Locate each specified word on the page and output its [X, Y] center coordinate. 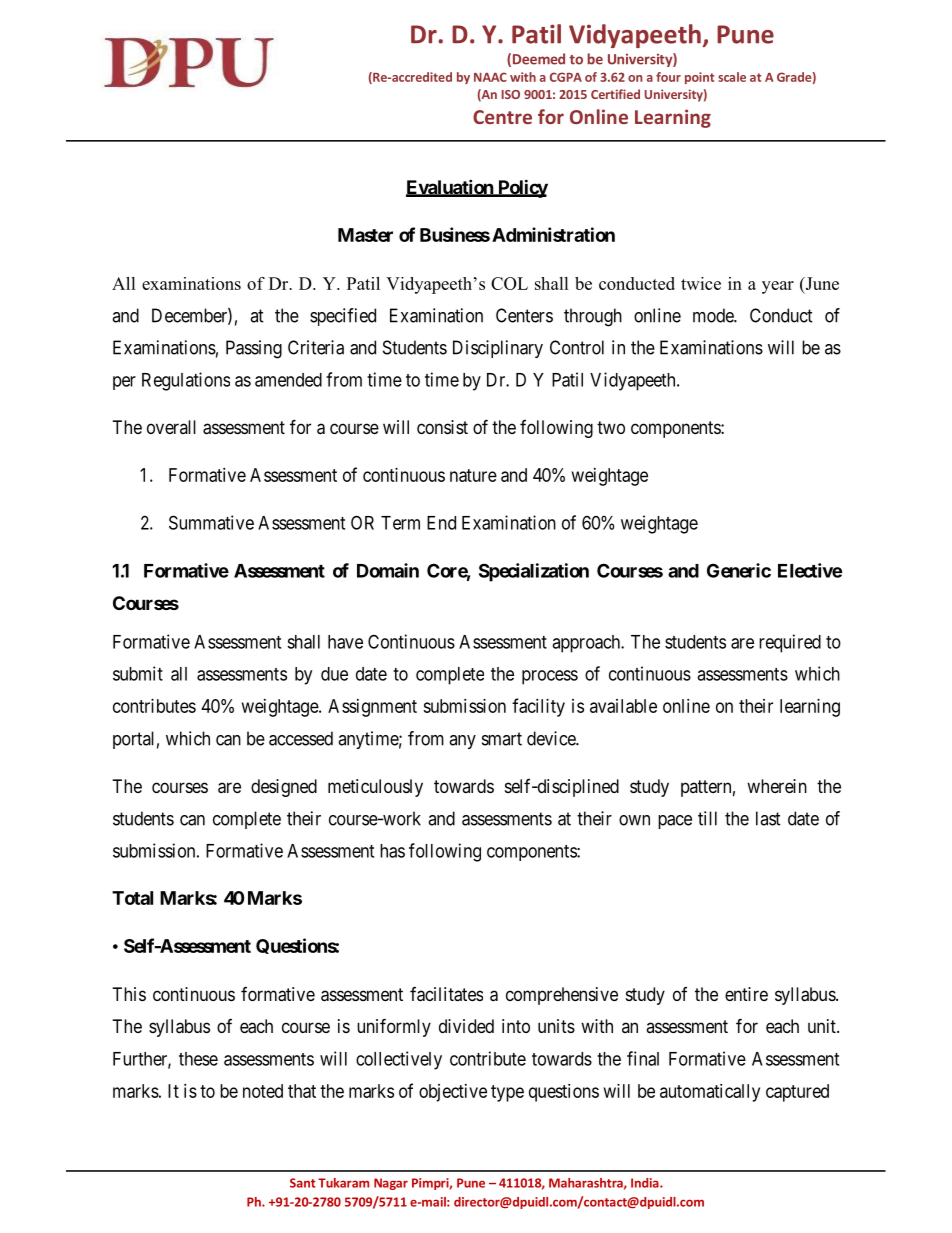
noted [263, 1091]
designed [284, 788]
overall [171, 427]
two [611, 427]
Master [365, 235]
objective [453, 1093]
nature [473, 475]
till [707, 818]
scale [732, 77]
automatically [710, 1093]
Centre [502, 117]
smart [502, 739]
